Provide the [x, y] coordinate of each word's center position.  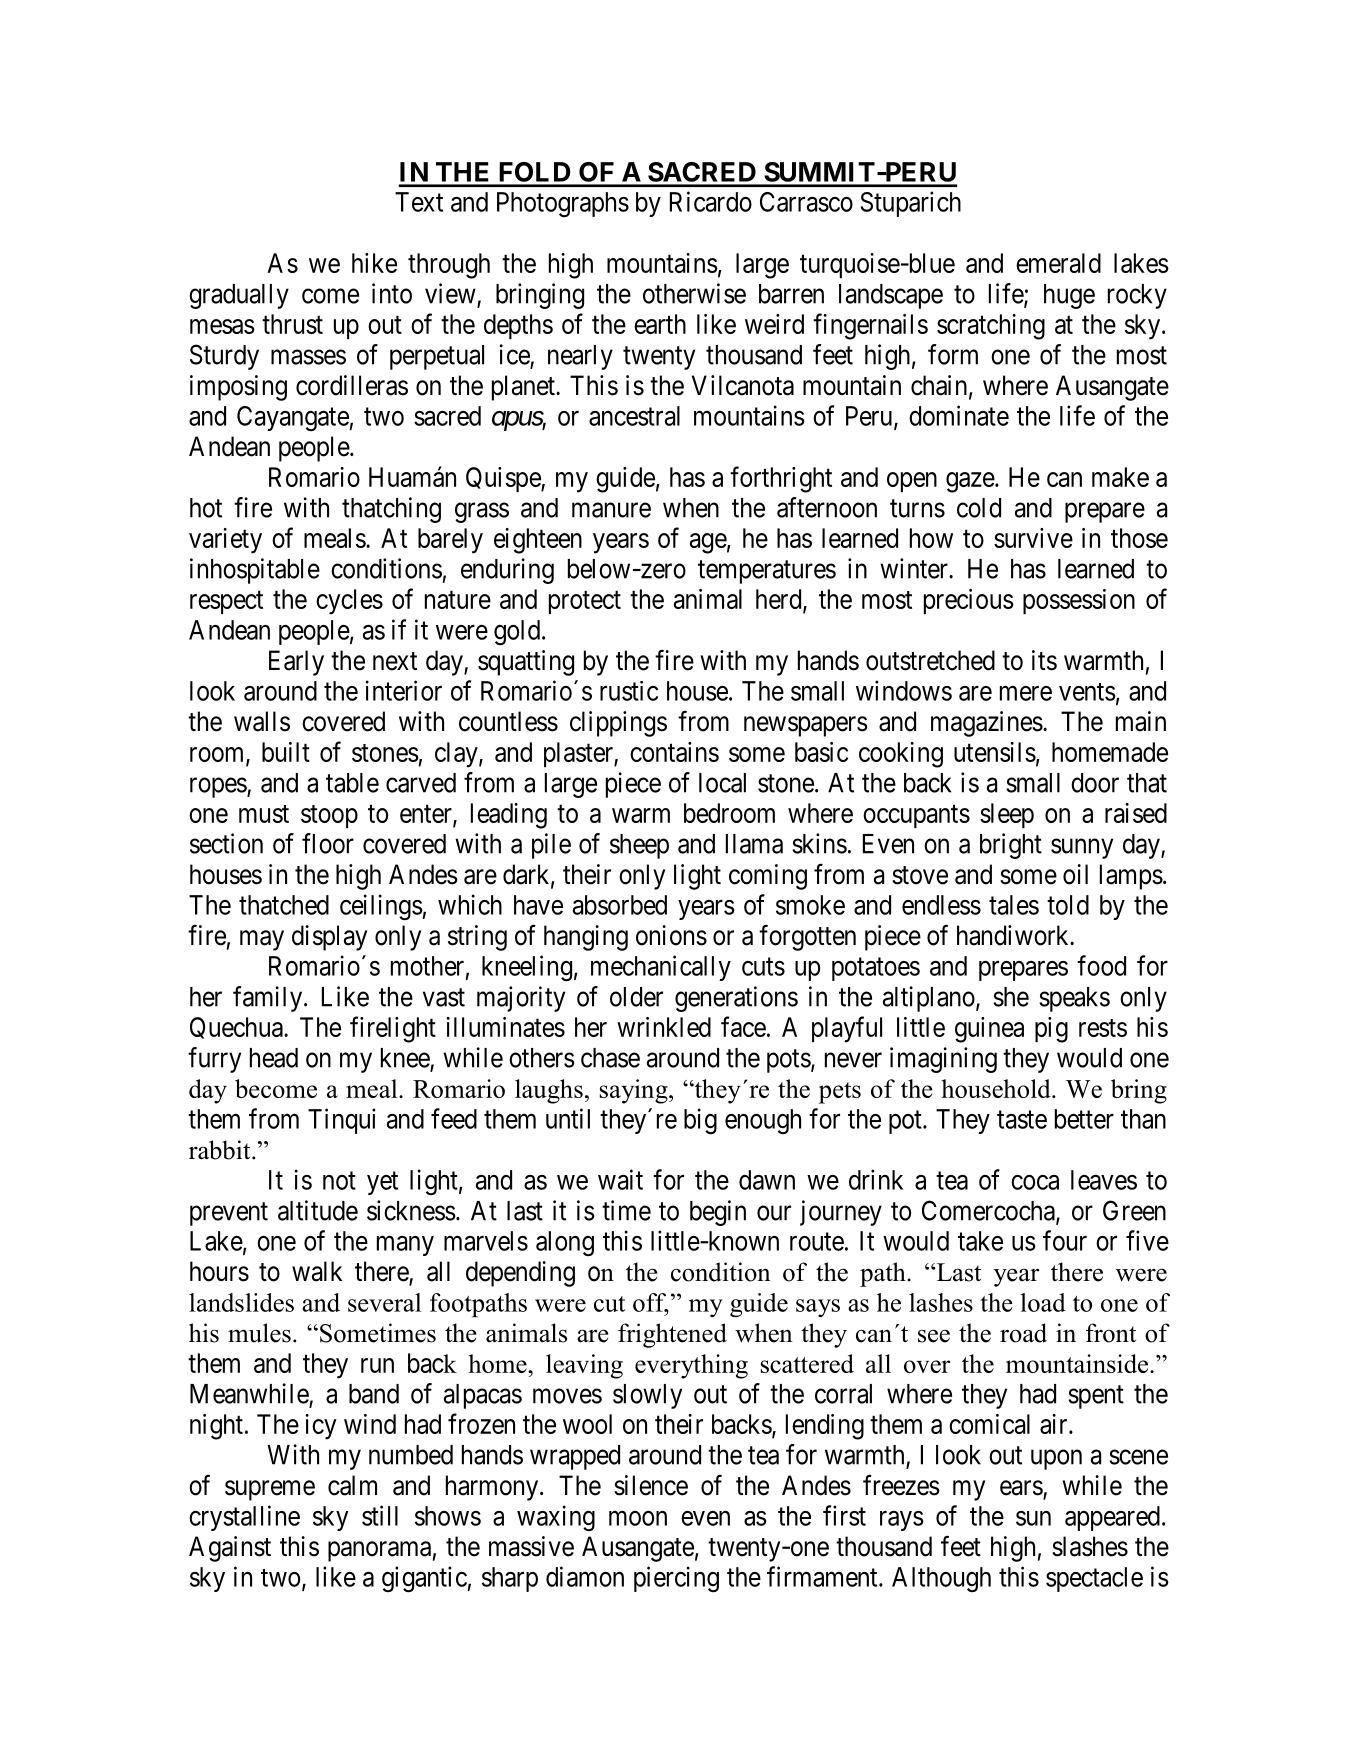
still [380, 1515]
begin [718, 1213]
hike [374, 263]
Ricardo [711, 201]
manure [611, 510]
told [1068, 905]
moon [638, 1518]
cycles [349, 602]
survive [1033, 538]
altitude [318, 1210]
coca [1035, 1182]
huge [1069, 296]
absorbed [620, 905]
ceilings [381, 907]
